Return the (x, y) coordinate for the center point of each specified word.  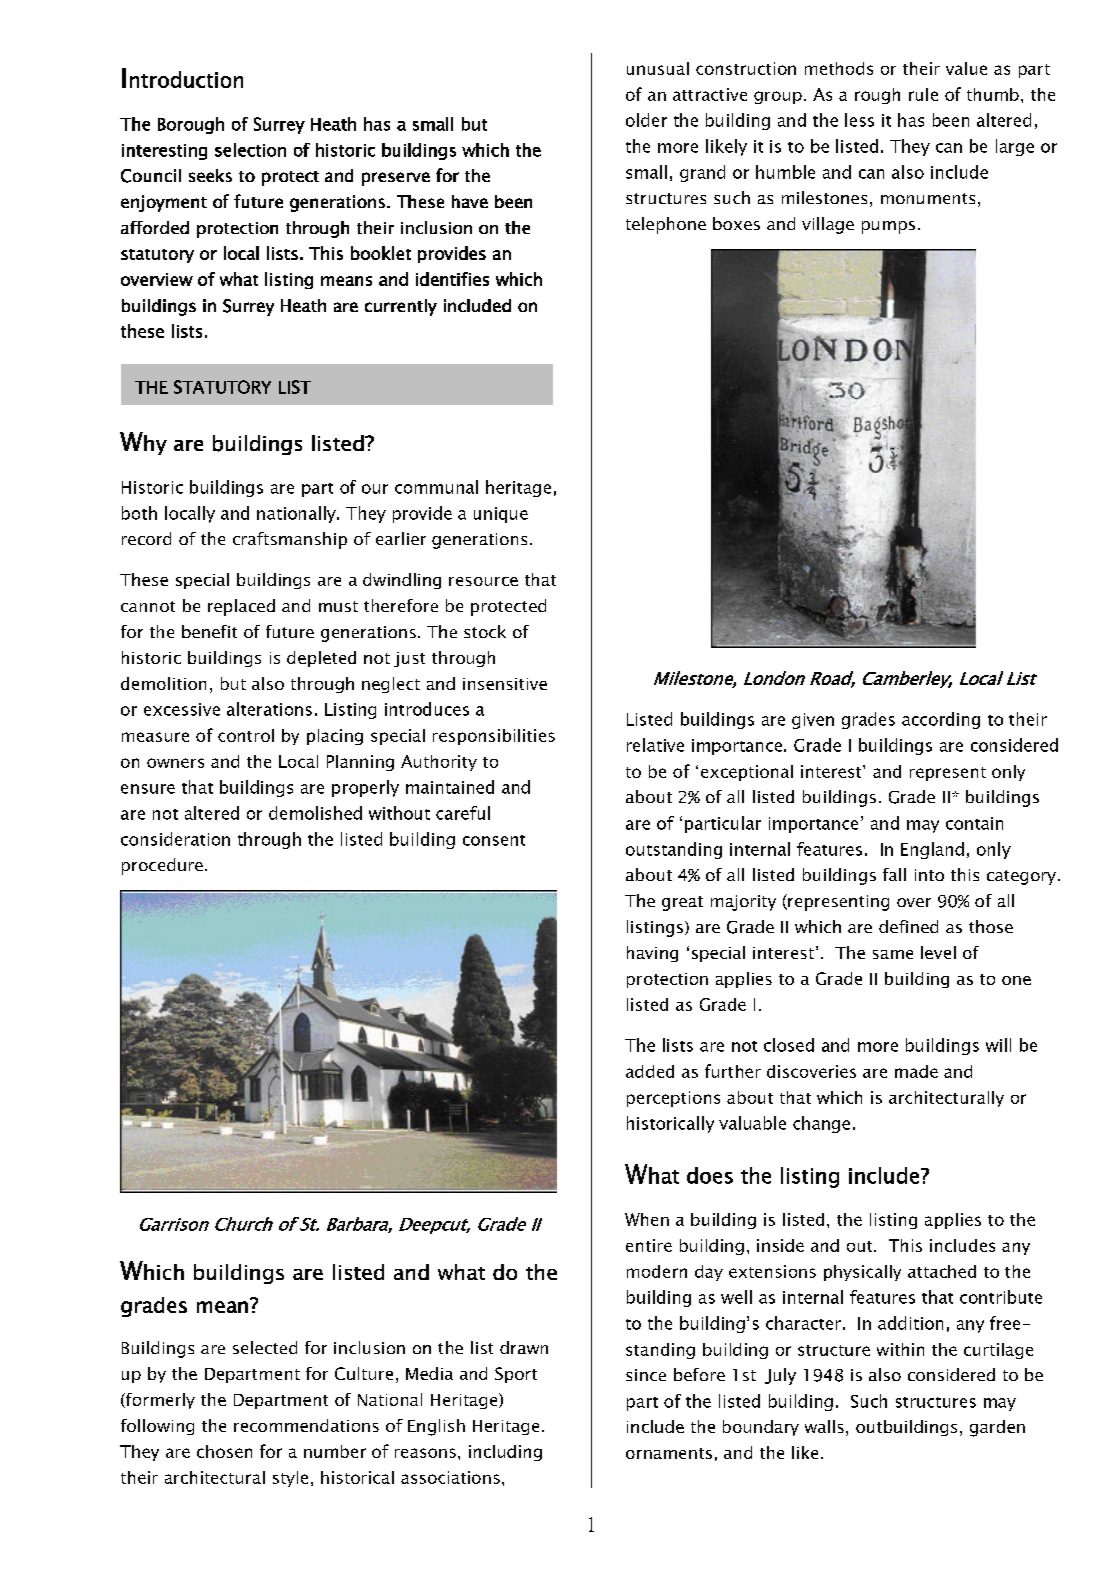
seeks (210, 175)
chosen (224, 1451)
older (646, 120)
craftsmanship (290, 540)
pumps (888, 227)
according (941, 720)
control (246, 735)
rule (923, 94)
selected (265, 1347)
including (505, 1453)
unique (501, 515)
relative (655, 745)
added (650, 1071)
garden (997, 1428)
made (916, 1071)
